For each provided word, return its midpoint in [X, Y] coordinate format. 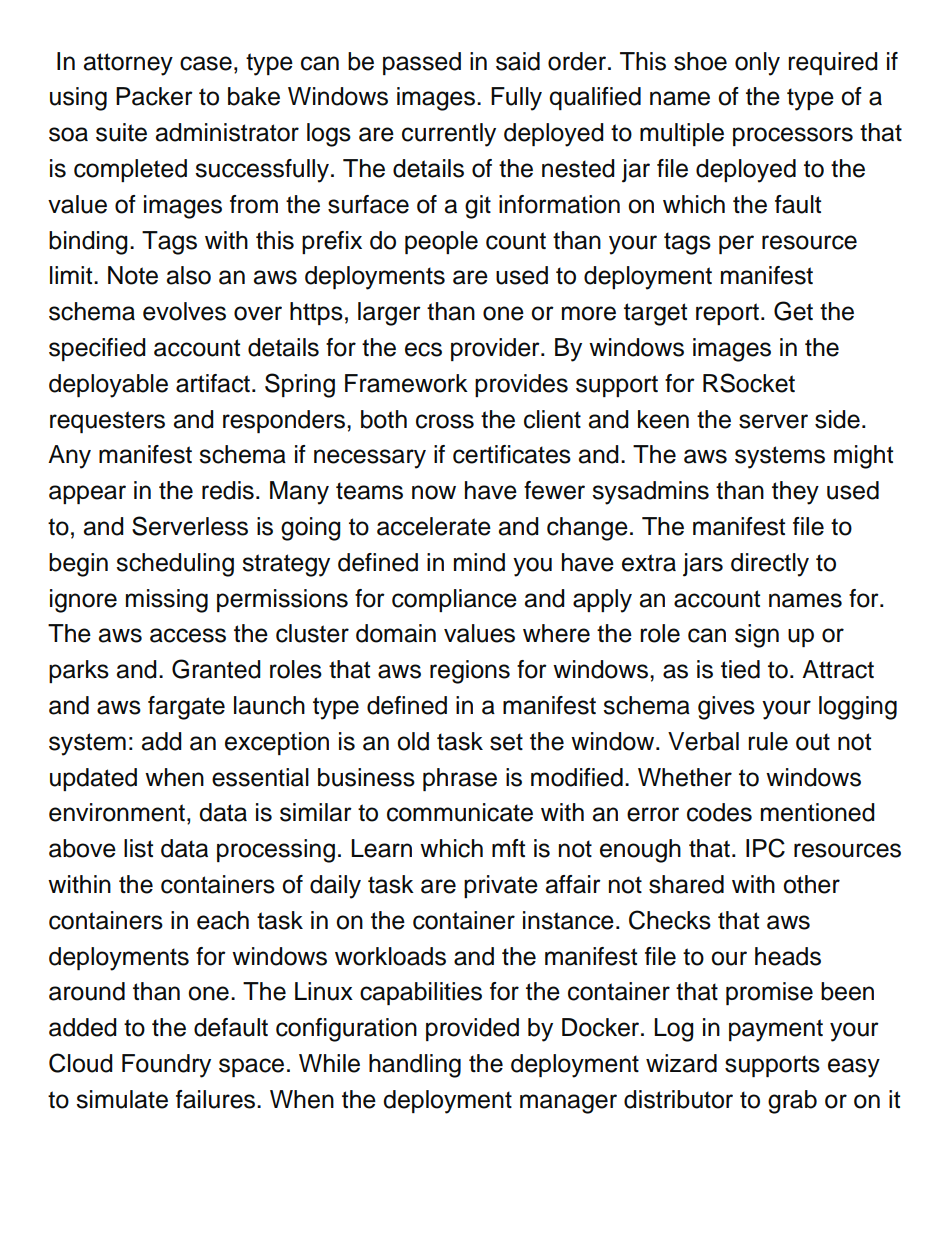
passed [422, 63]
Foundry [166, 1066]
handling [415, 1066]
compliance [454, 600]
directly [770, 565]
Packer [154, 96]
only [757, 64]
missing [167, 601]
